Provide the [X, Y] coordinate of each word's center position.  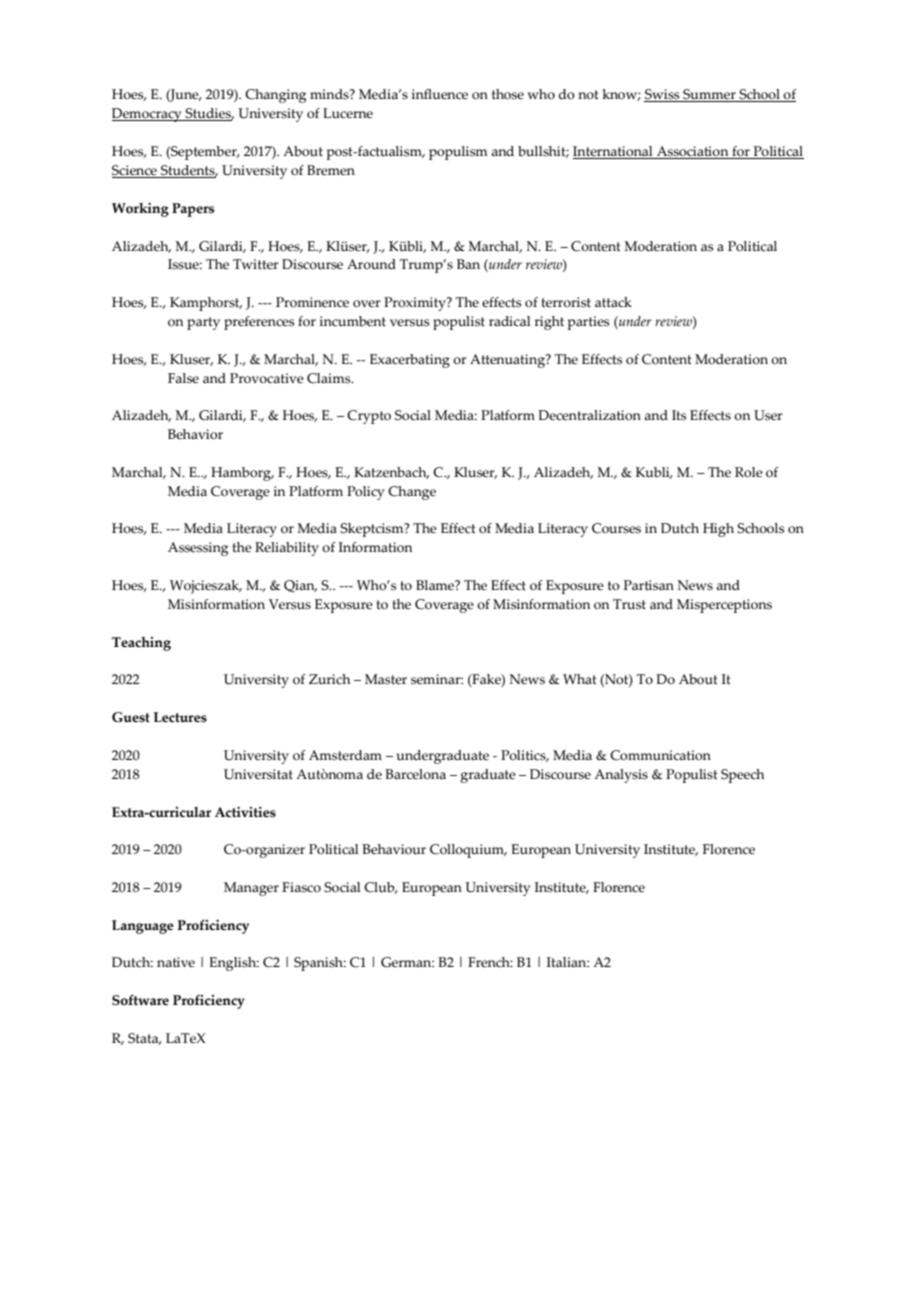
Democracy [148, 115]
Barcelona [415, 774]
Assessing [198, 549]
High [718, 530]
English [234, 964]
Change [412, 493]
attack [613, 302]
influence [440, 94]
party [203, 323]
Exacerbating [410, 361]
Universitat [258, 774]
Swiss [663, 95]
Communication [660, 755]
